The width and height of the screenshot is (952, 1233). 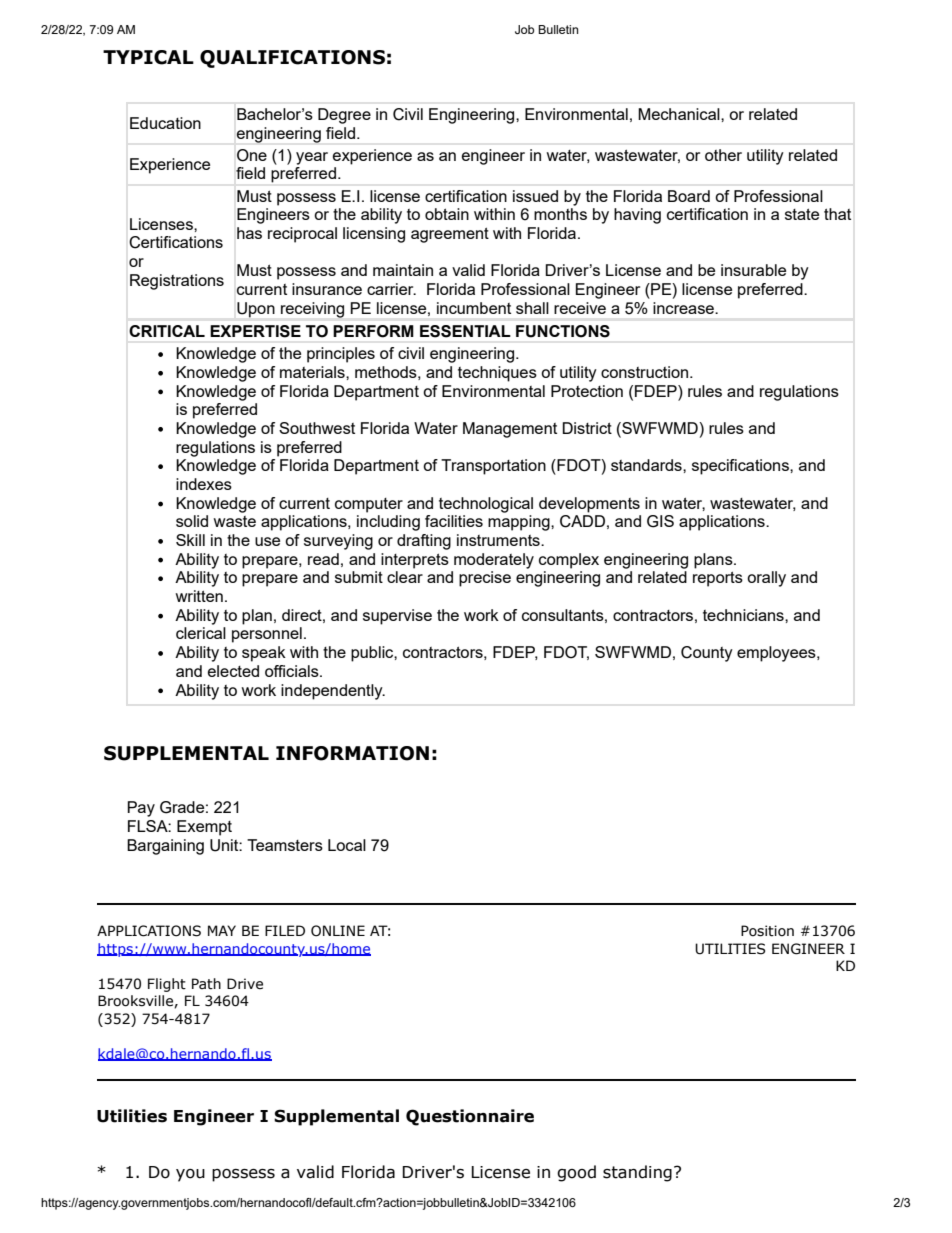 What do you see at coordinates (684, 308) in the screenshot?
I see `increase` at bounding box center [684, 308].
